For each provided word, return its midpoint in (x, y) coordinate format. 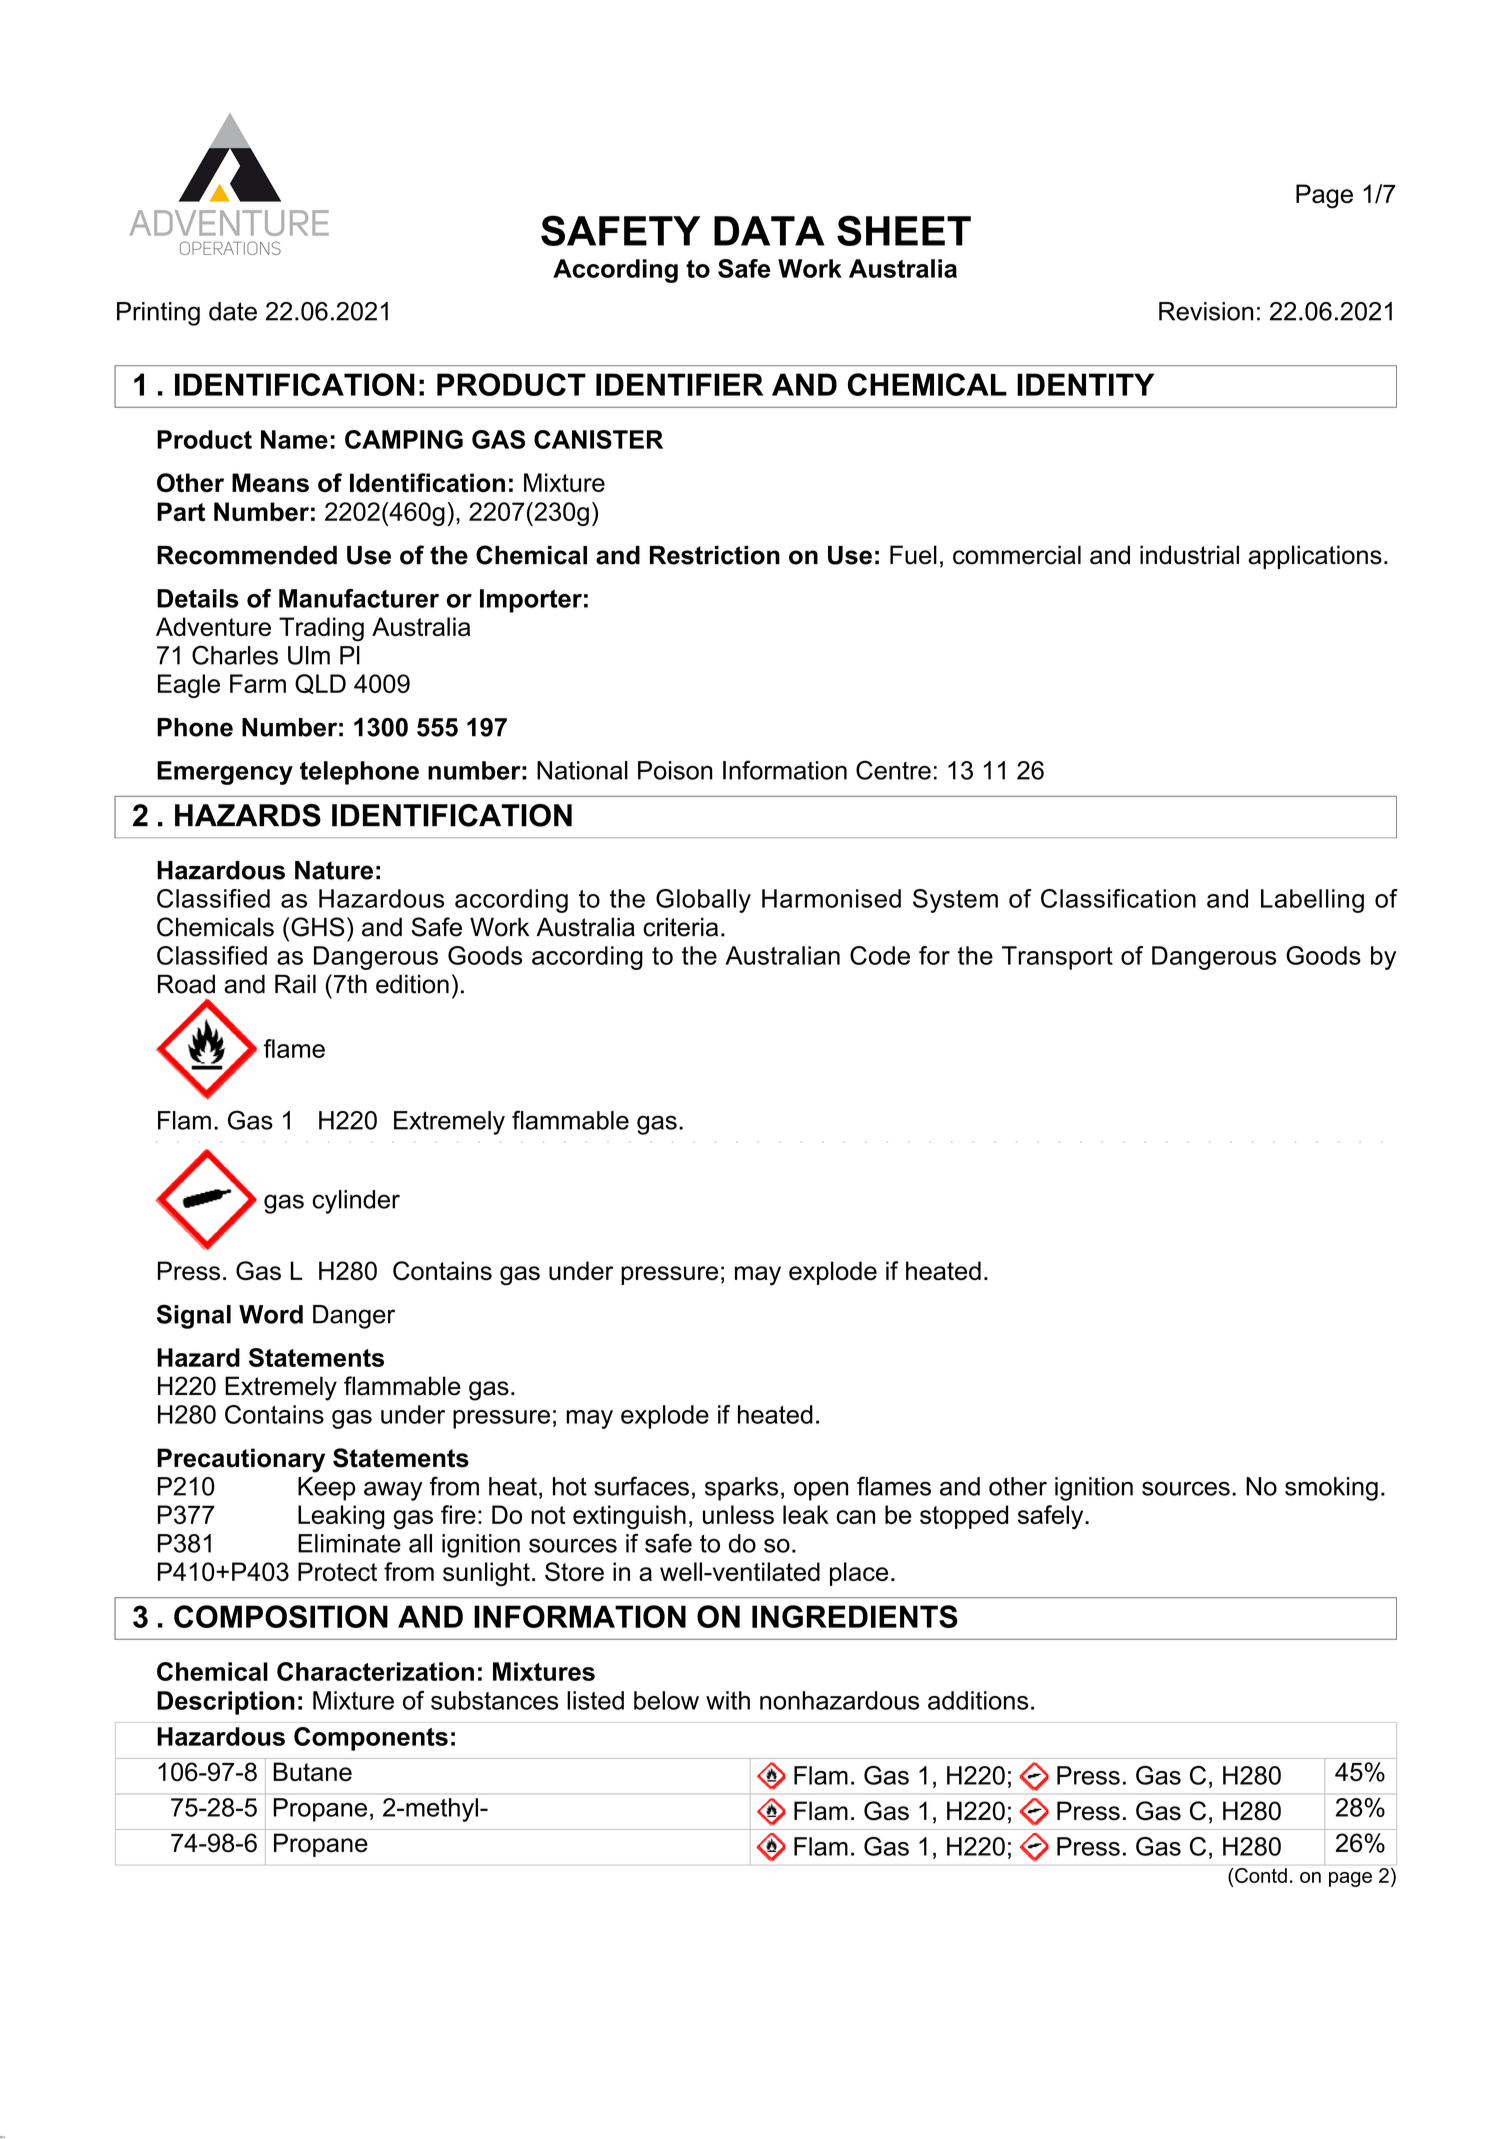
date (233, 311)
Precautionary (241, 1460)
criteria (680, 927)
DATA (769, 231)
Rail (295, 984)
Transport (1057, 958)
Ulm (309, 655)
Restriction (715, 555)
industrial (1189, 555)
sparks (741, 1489)
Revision (1206, 311)
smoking (1331, 1489)
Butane (312, 1772)
